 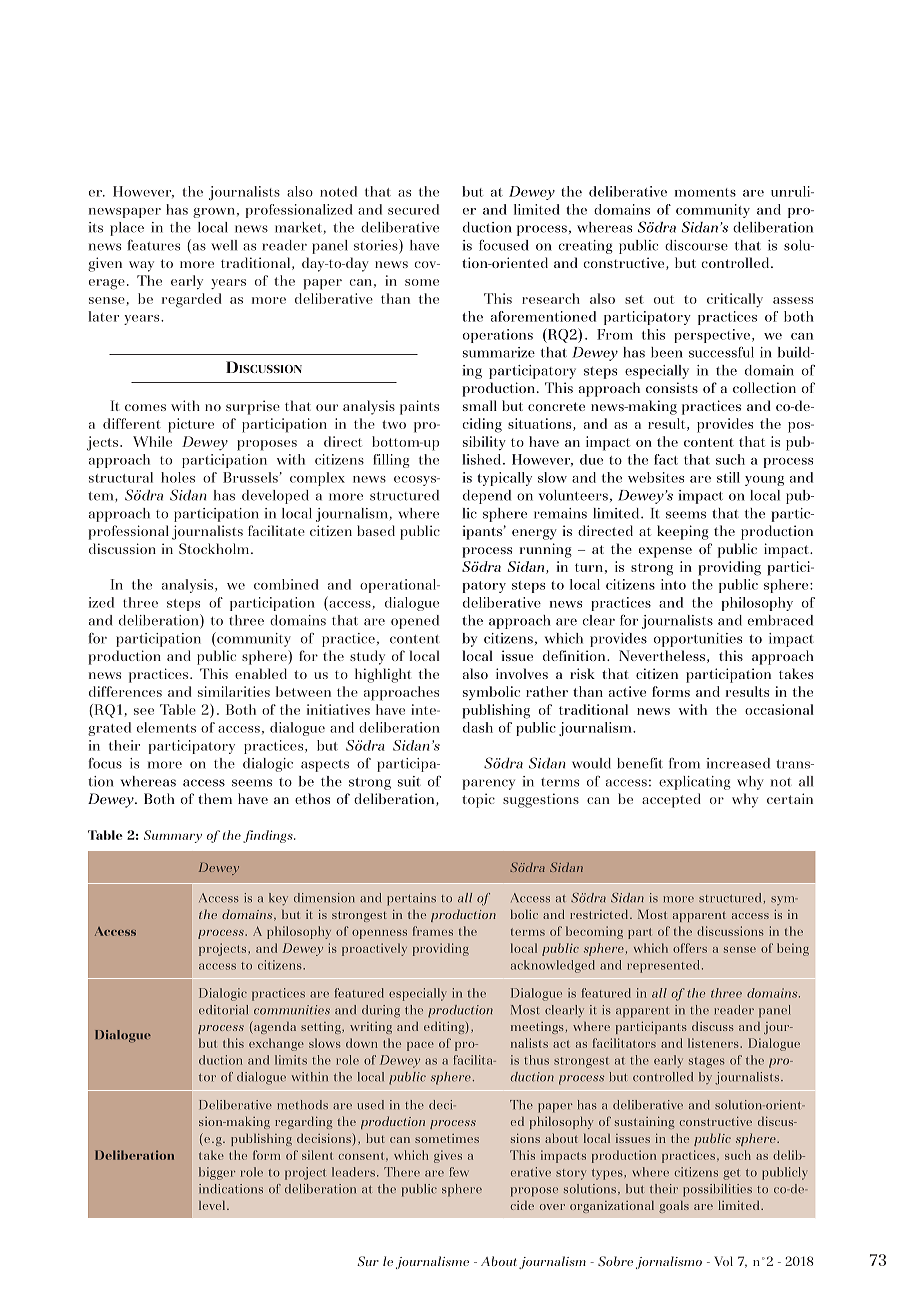 I want to click on features, so click(x=153, y=245).
